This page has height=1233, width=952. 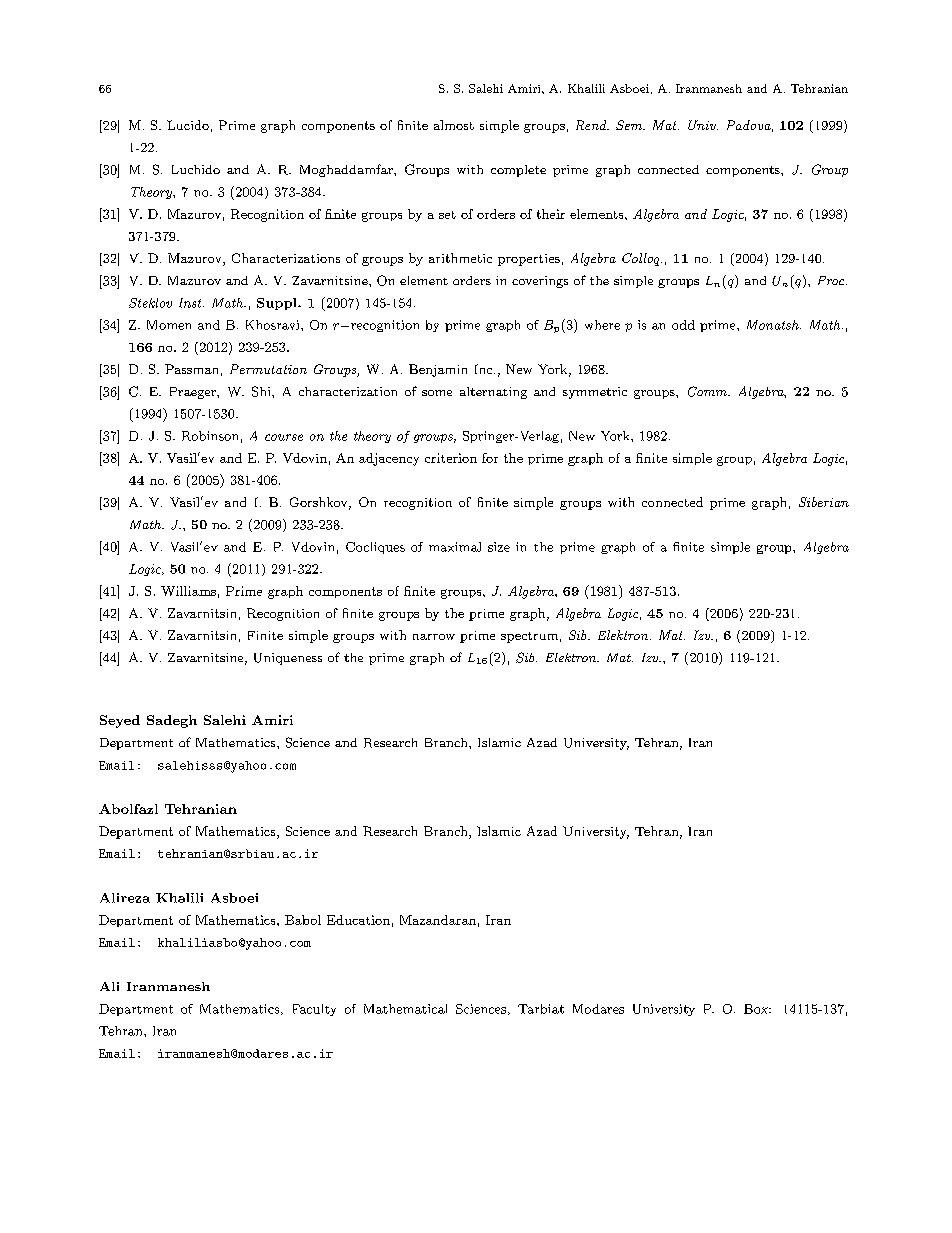 What do you see at coordinates (757, 1009) in the page?
I see `Box` at bounding box center [757, 1009].
